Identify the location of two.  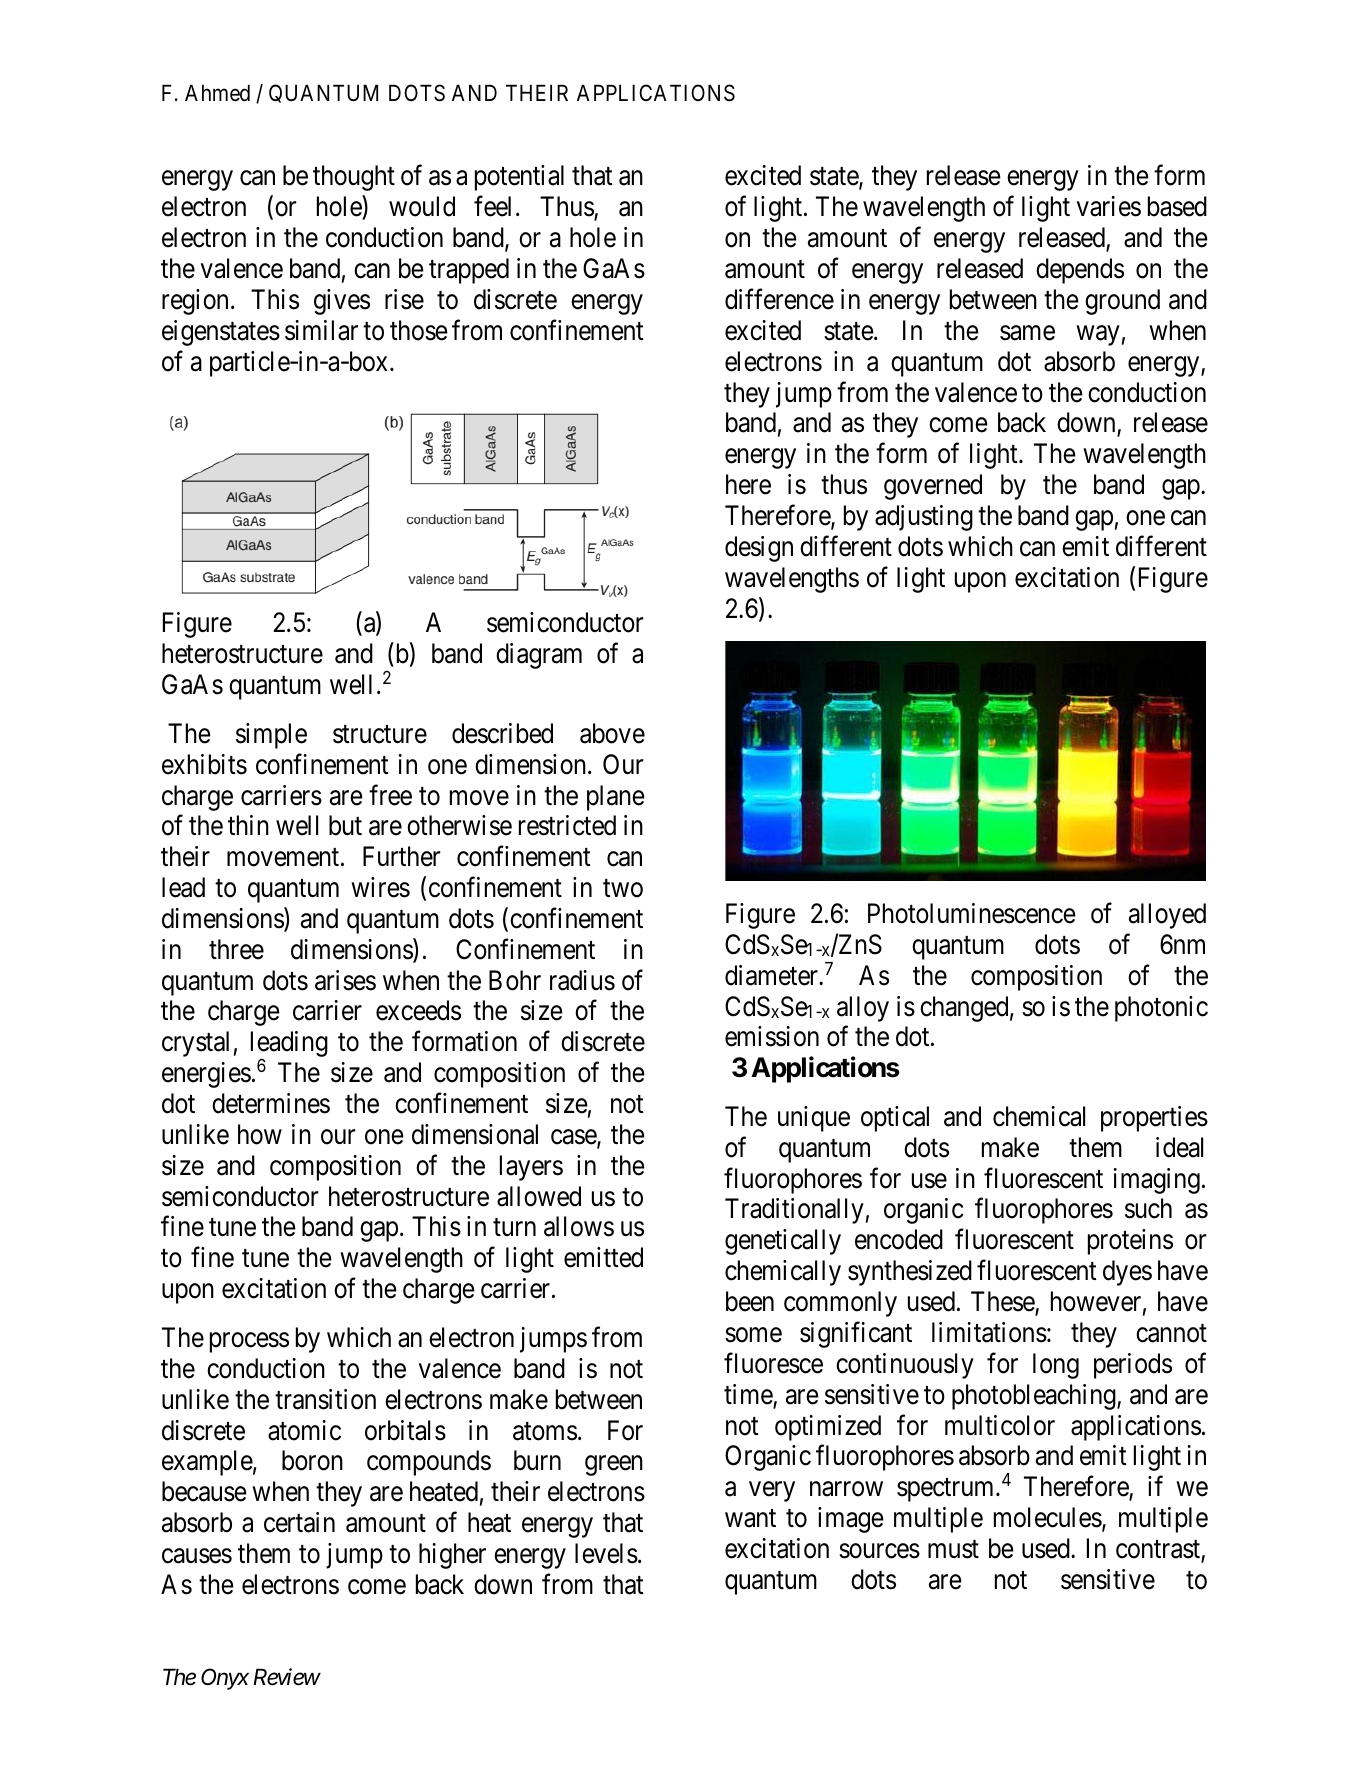
(623, 889).
